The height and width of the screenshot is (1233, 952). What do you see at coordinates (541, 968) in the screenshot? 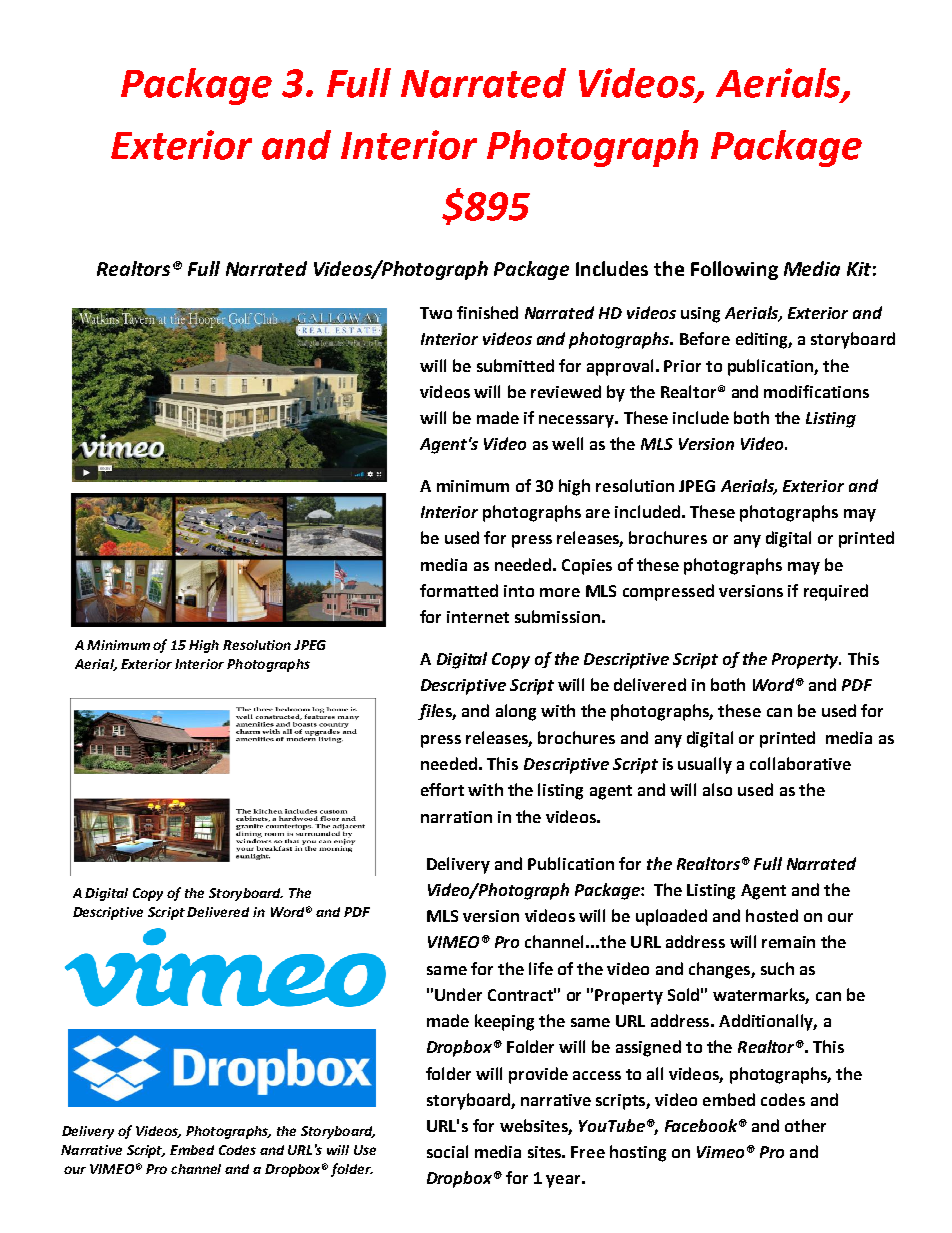
I see `life` at bounding box center [541, 968].
